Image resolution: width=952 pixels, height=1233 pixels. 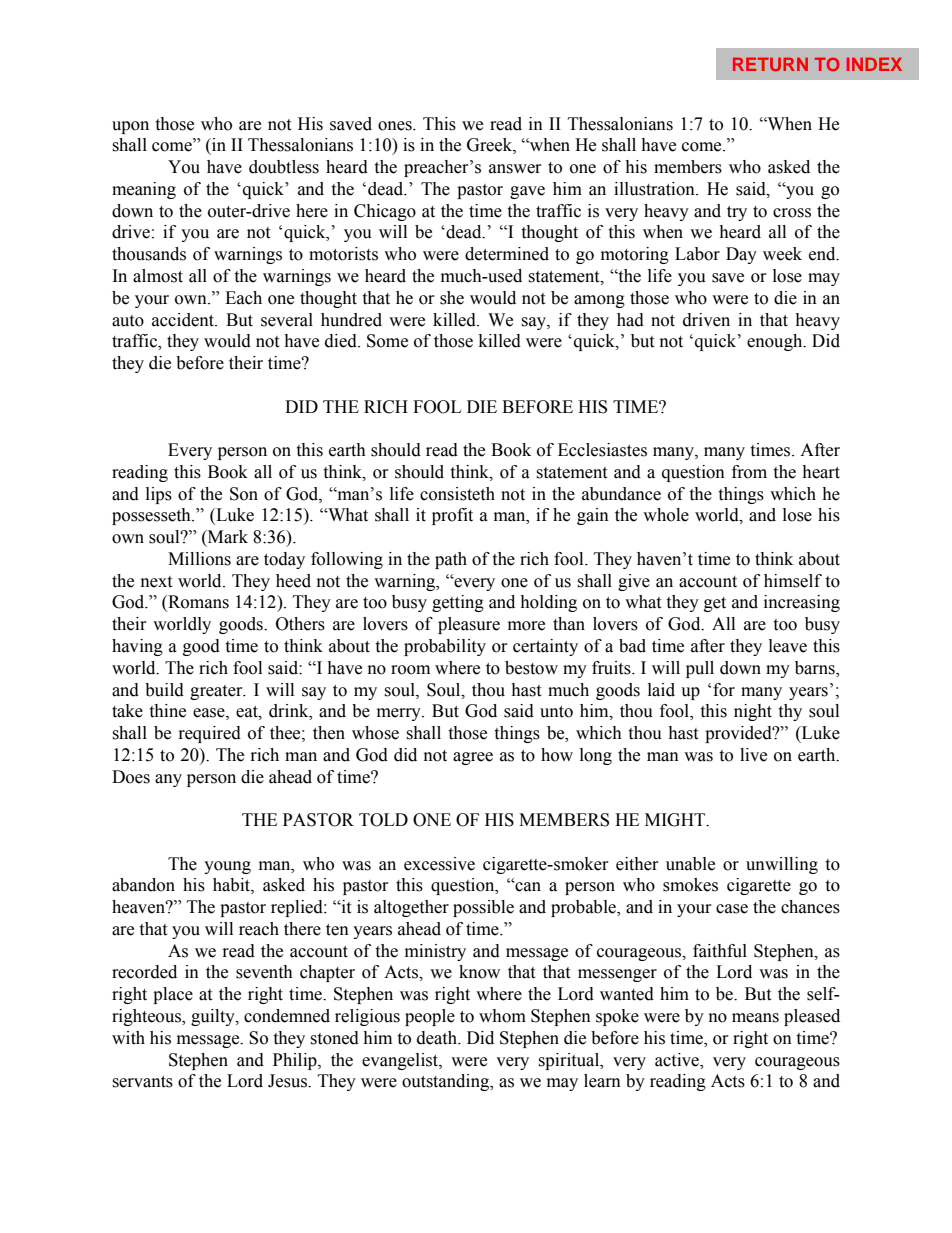 What do you see at coordinates (776, 342) in the screenshot?
I see `enough` at bounding box center [776, 342].
